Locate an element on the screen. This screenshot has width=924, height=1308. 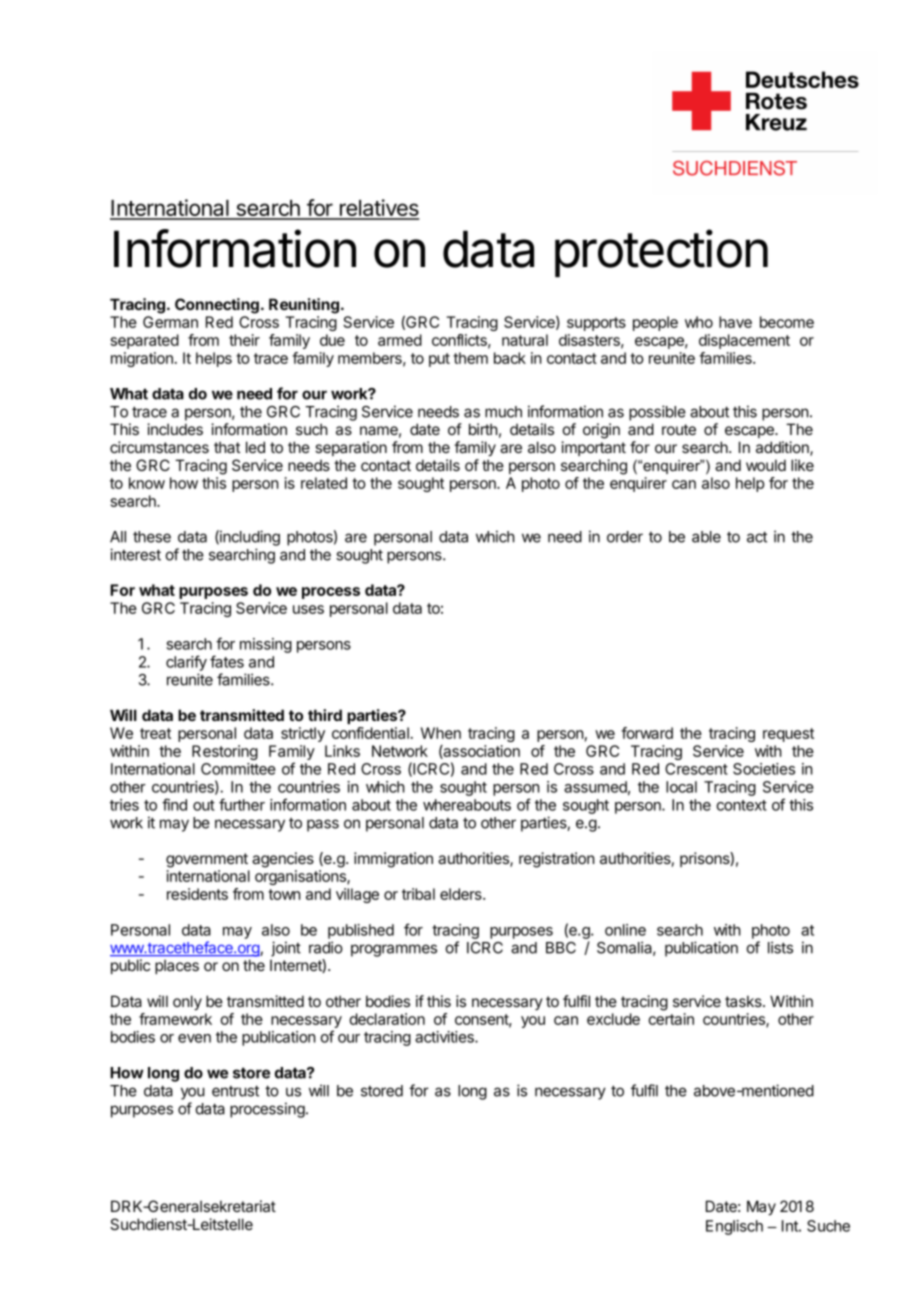
able is located at coordinates (706, 537).
